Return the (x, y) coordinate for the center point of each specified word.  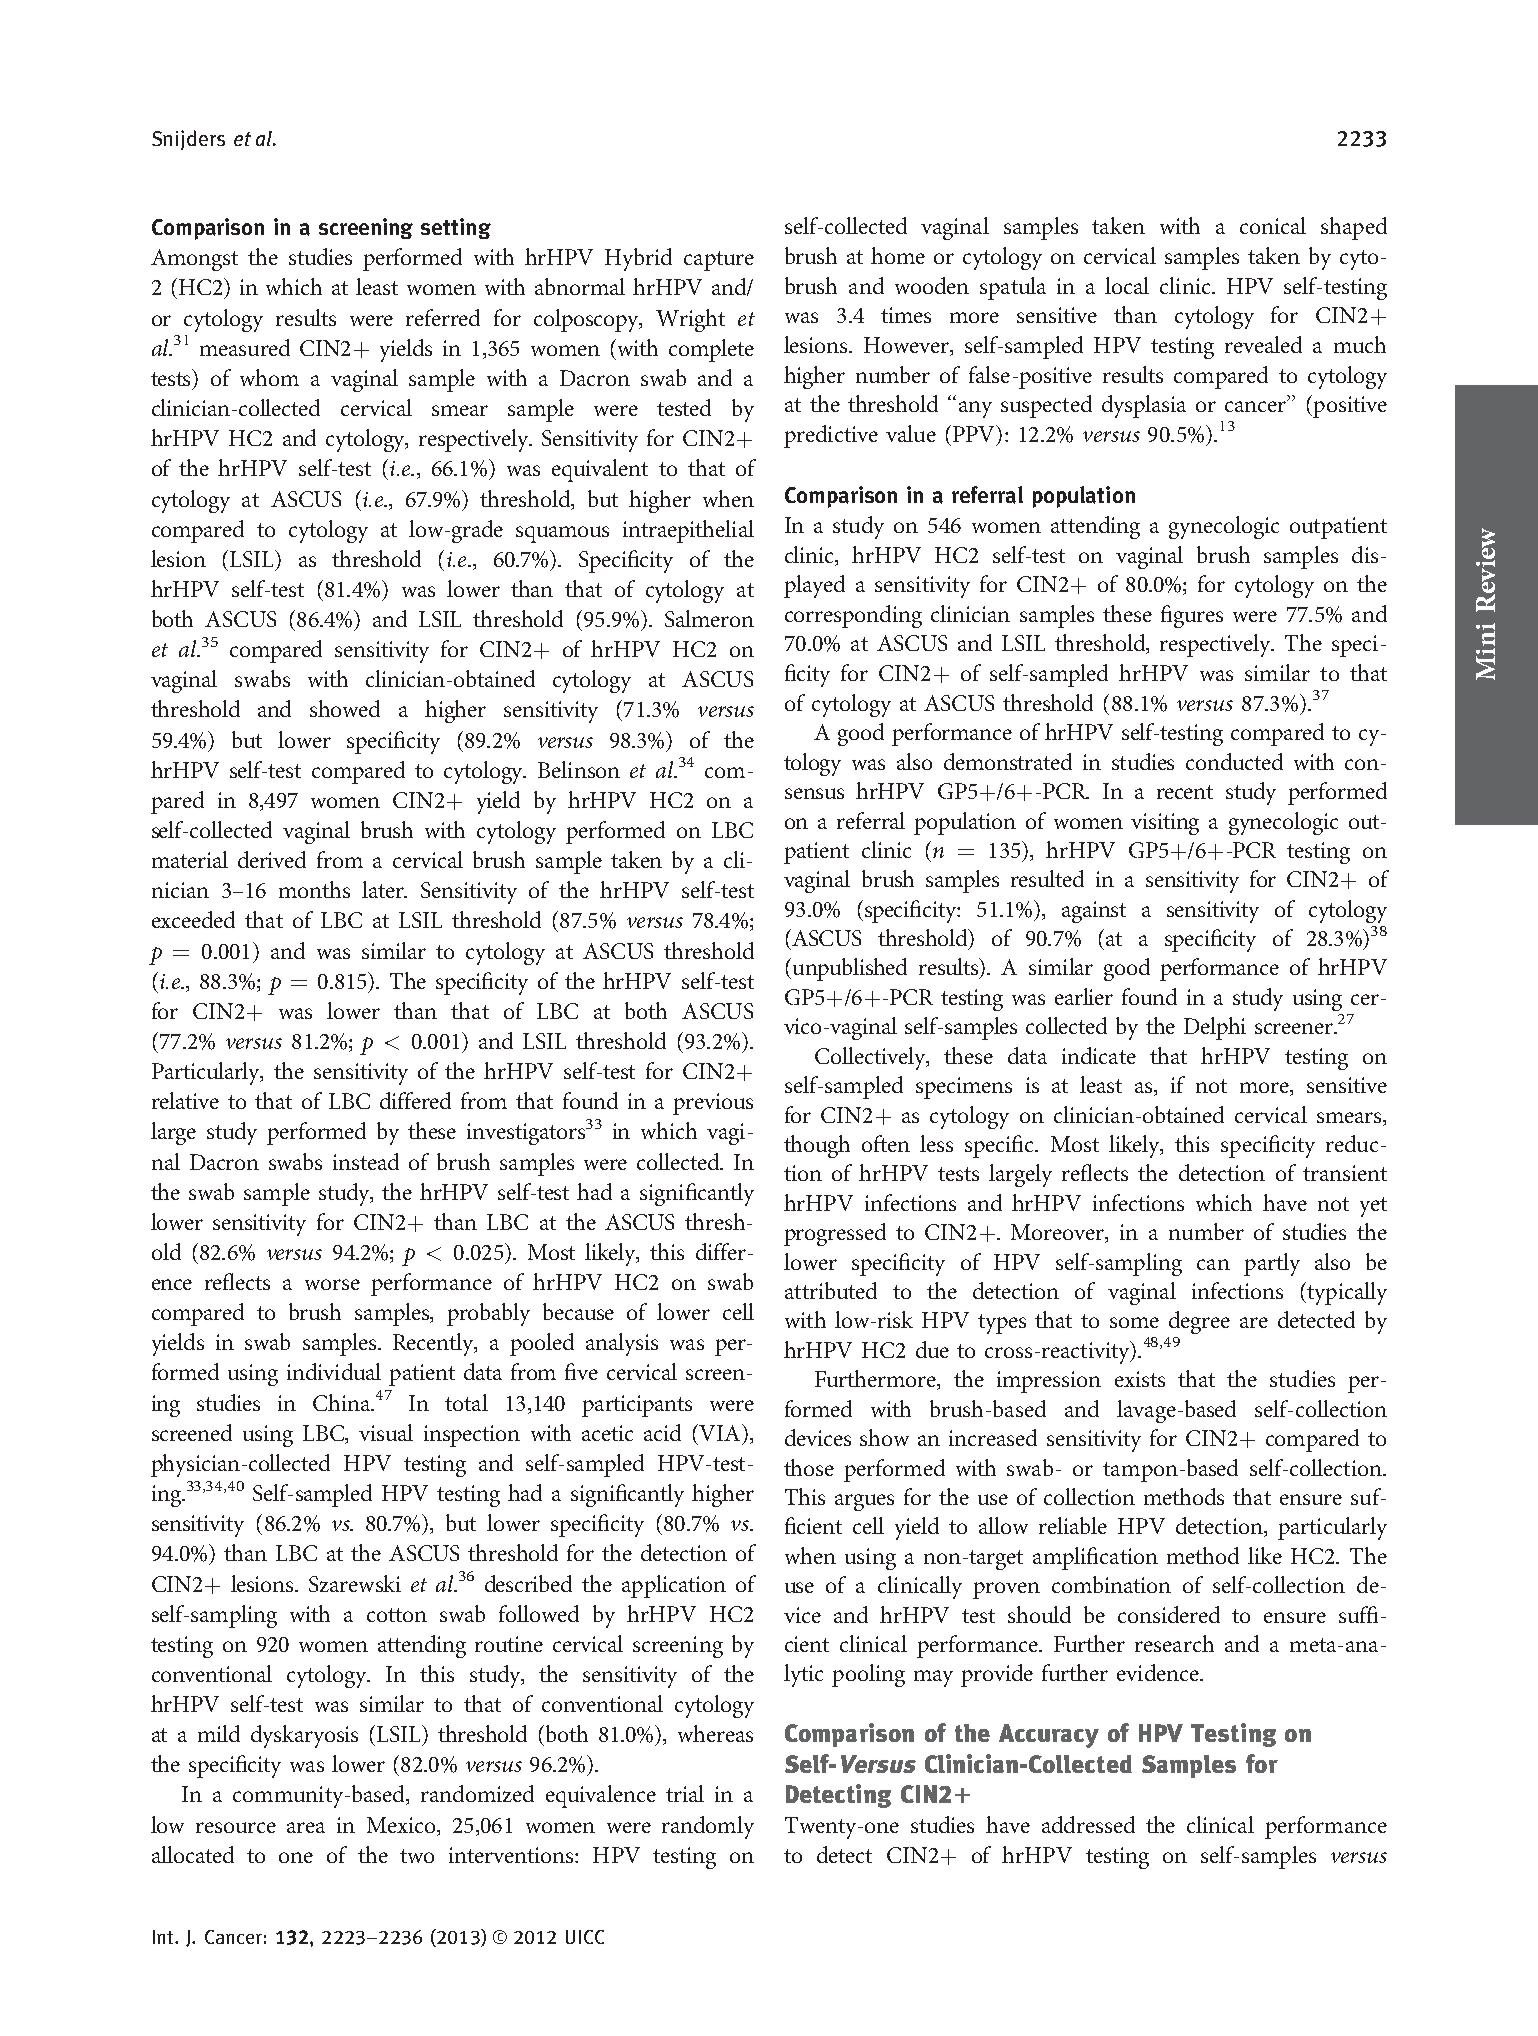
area (306, 1827)
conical (1273, 225)
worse (332, 1284)
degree (1199, 1322)
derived (272, 859)
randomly (708, 1827)
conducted (1234, 761)
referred (443, 317)
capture (719, 261)
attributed (831, 1290)
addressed (1088, 1824)
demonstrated (1008, 761)
